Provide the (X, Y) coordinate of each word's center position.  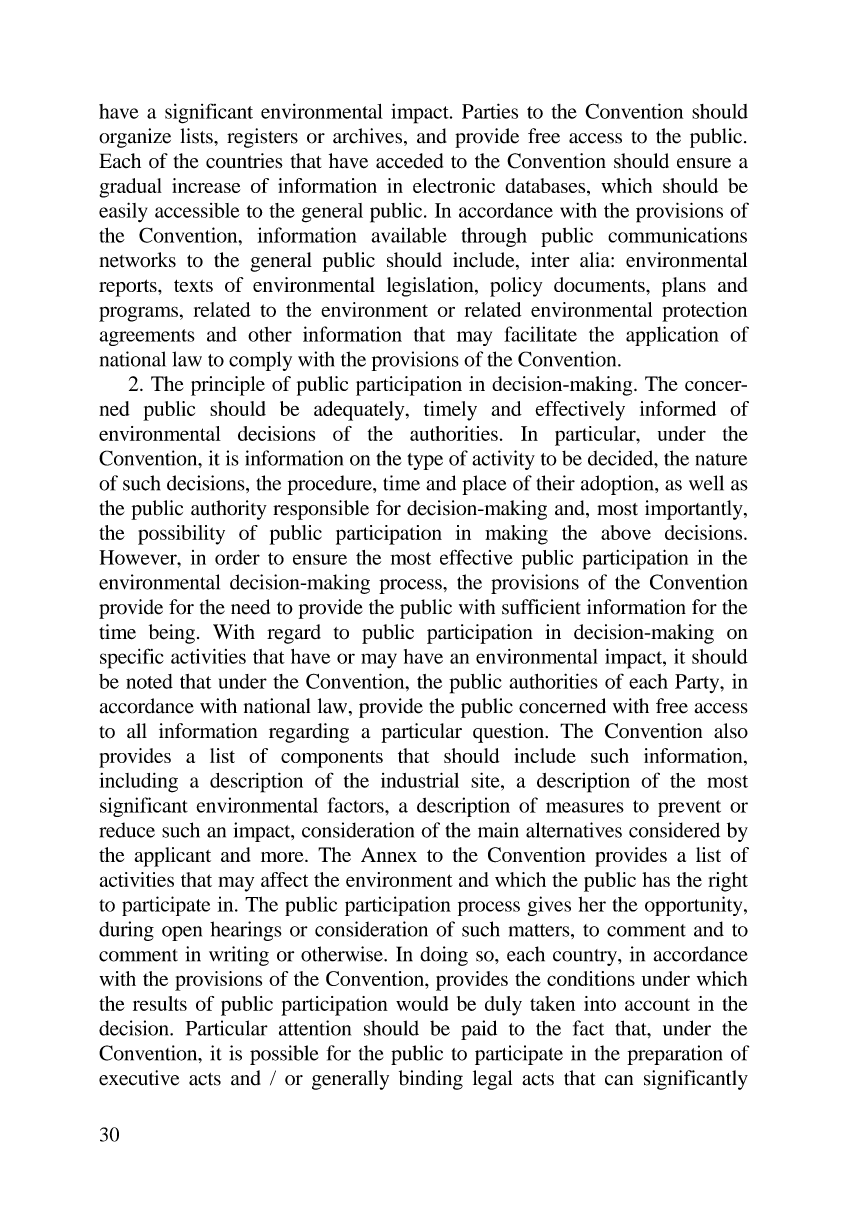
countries (244, 161)
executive (139, 1078)
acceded (409, 161)
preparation (674, 1055)
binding (431, 1080)
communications (677, 235)
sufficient (541, 607)
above (626, 532)
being (172, 634)
